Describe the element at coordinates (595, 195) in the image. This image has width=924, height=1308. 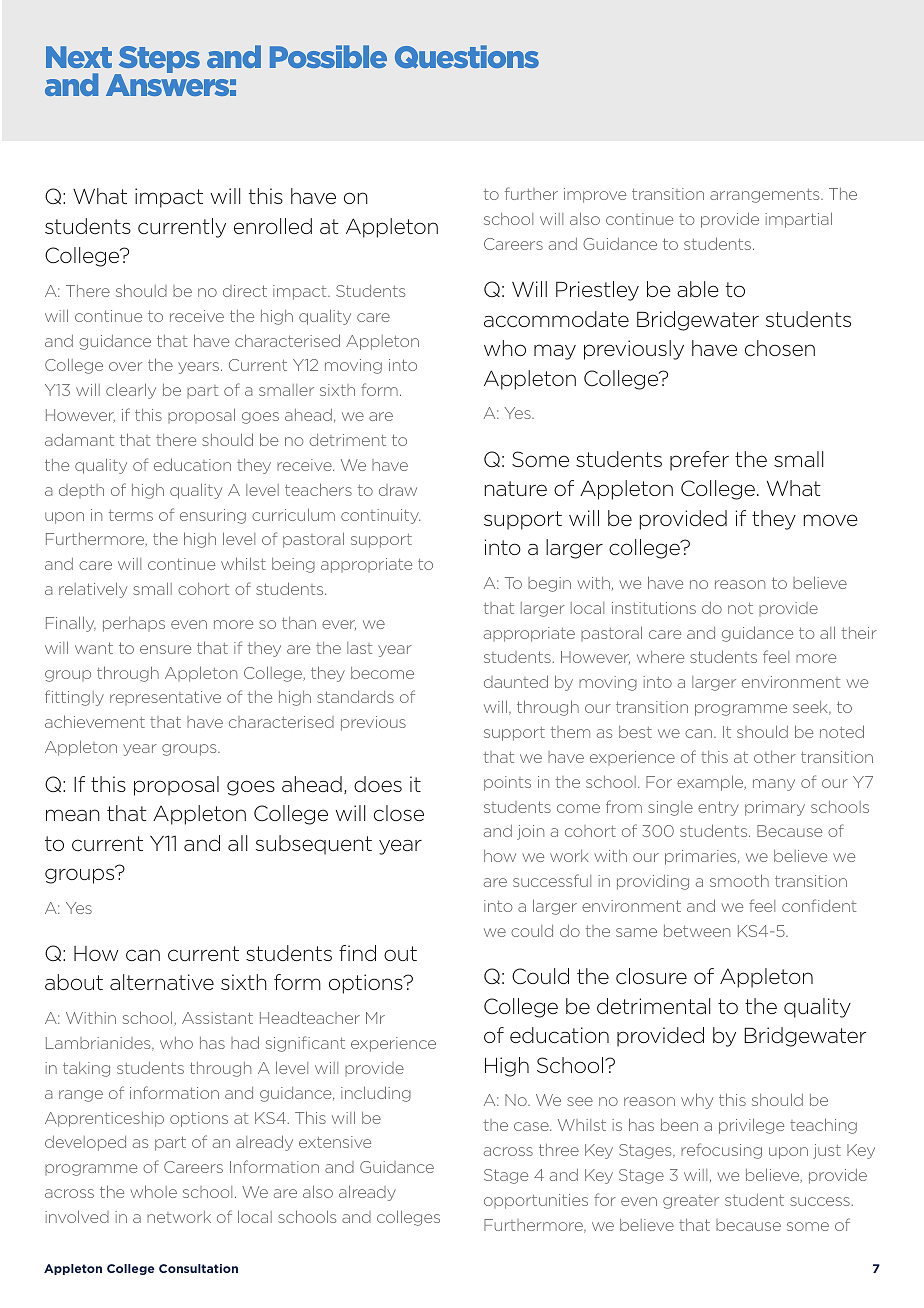
I see `improve` at that location.
